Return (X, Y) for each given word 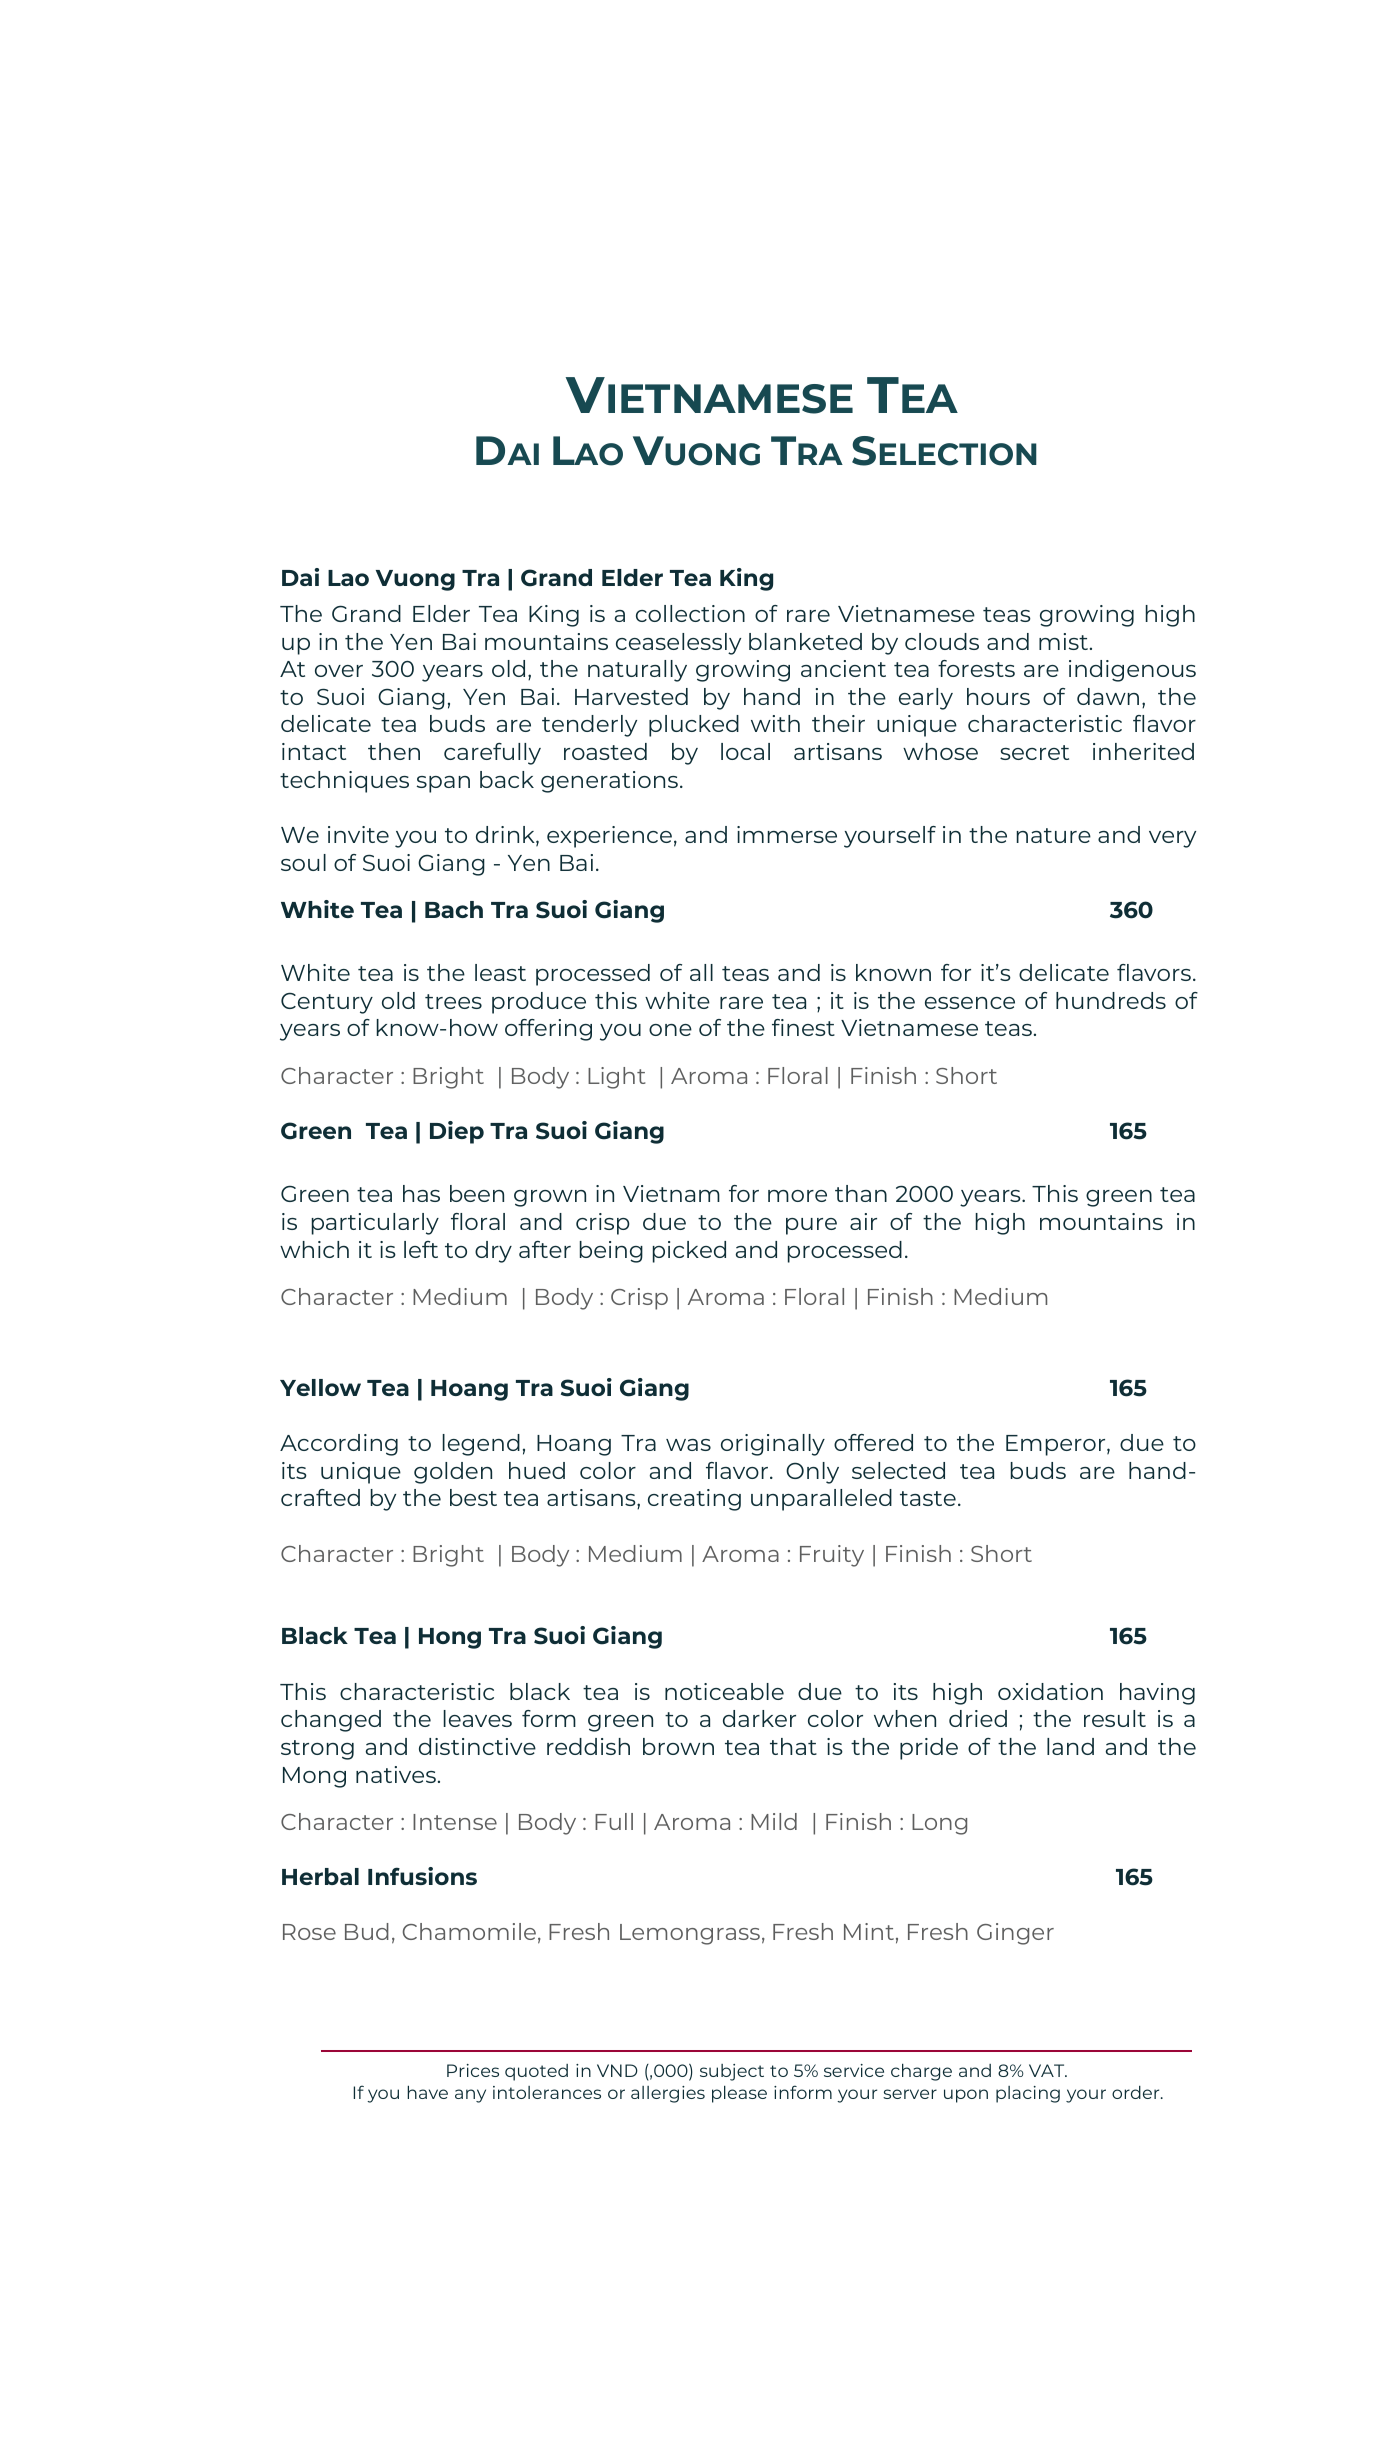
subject (732, 2072)
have (427, 2092)
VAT (1048, 2070)
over (339, 671)
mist (1063, 641)
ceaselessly (678, 644)
